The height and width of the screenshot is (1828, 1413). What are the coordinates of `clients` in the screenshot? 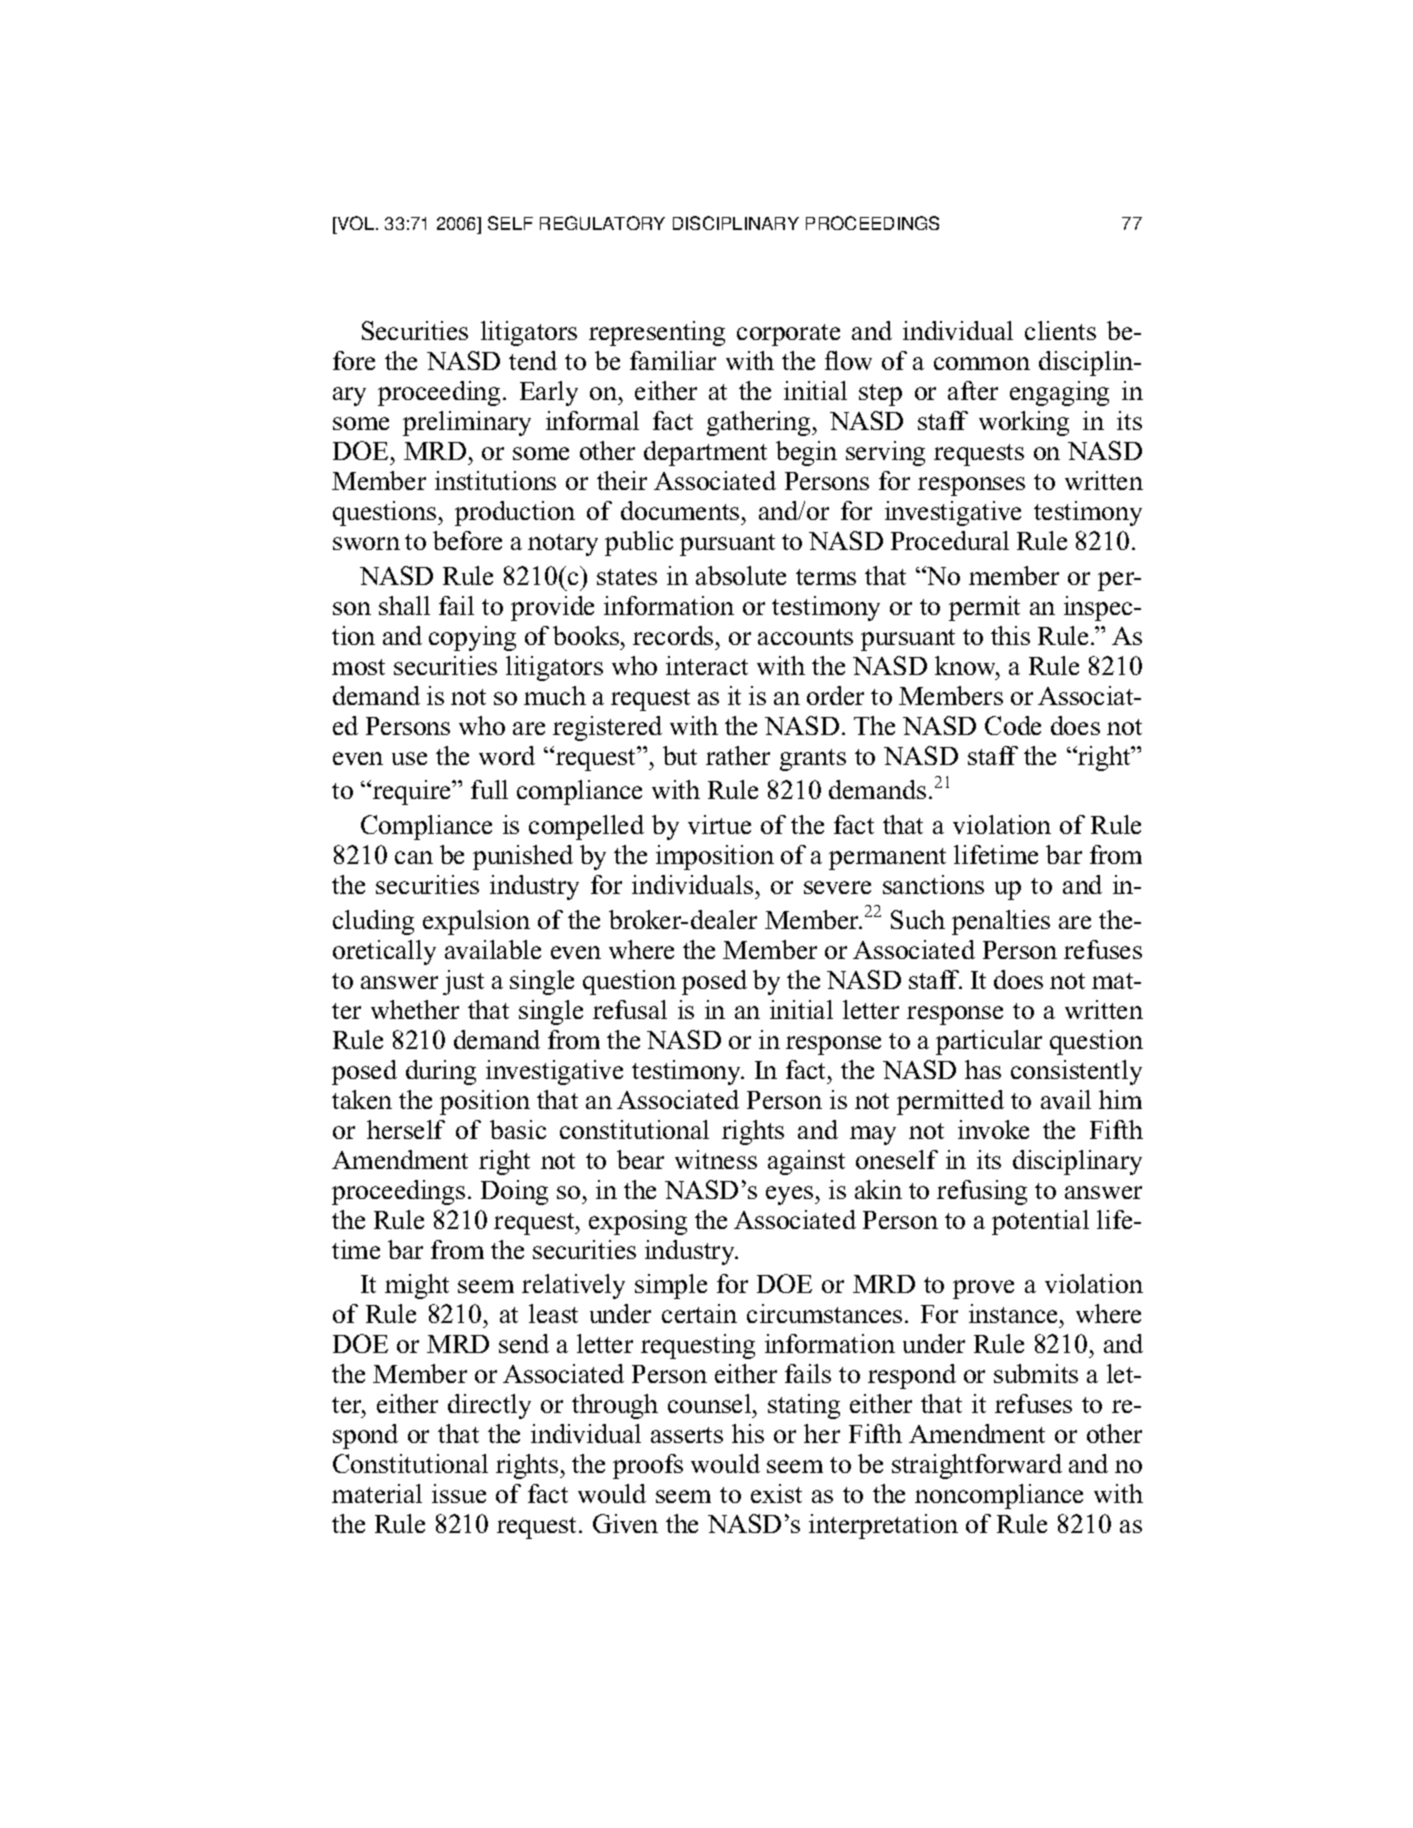 It's located at (1060, 330).
